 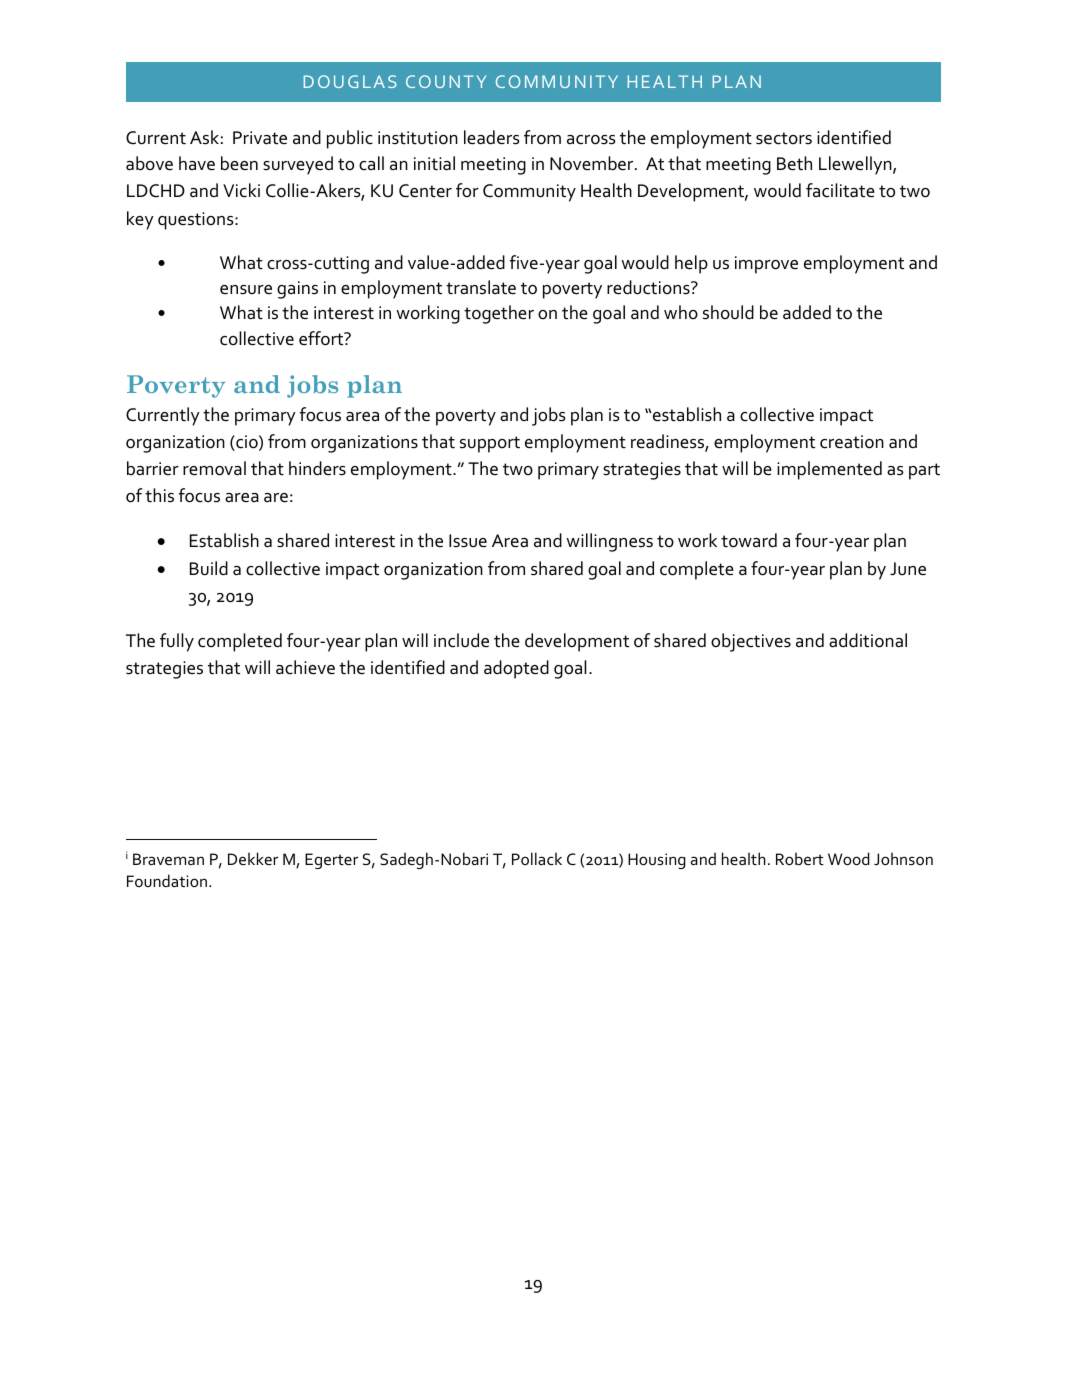 What do you see at coordinates (492, 137) in the image?
I see `leaders` at bounding box center [492, 137].
